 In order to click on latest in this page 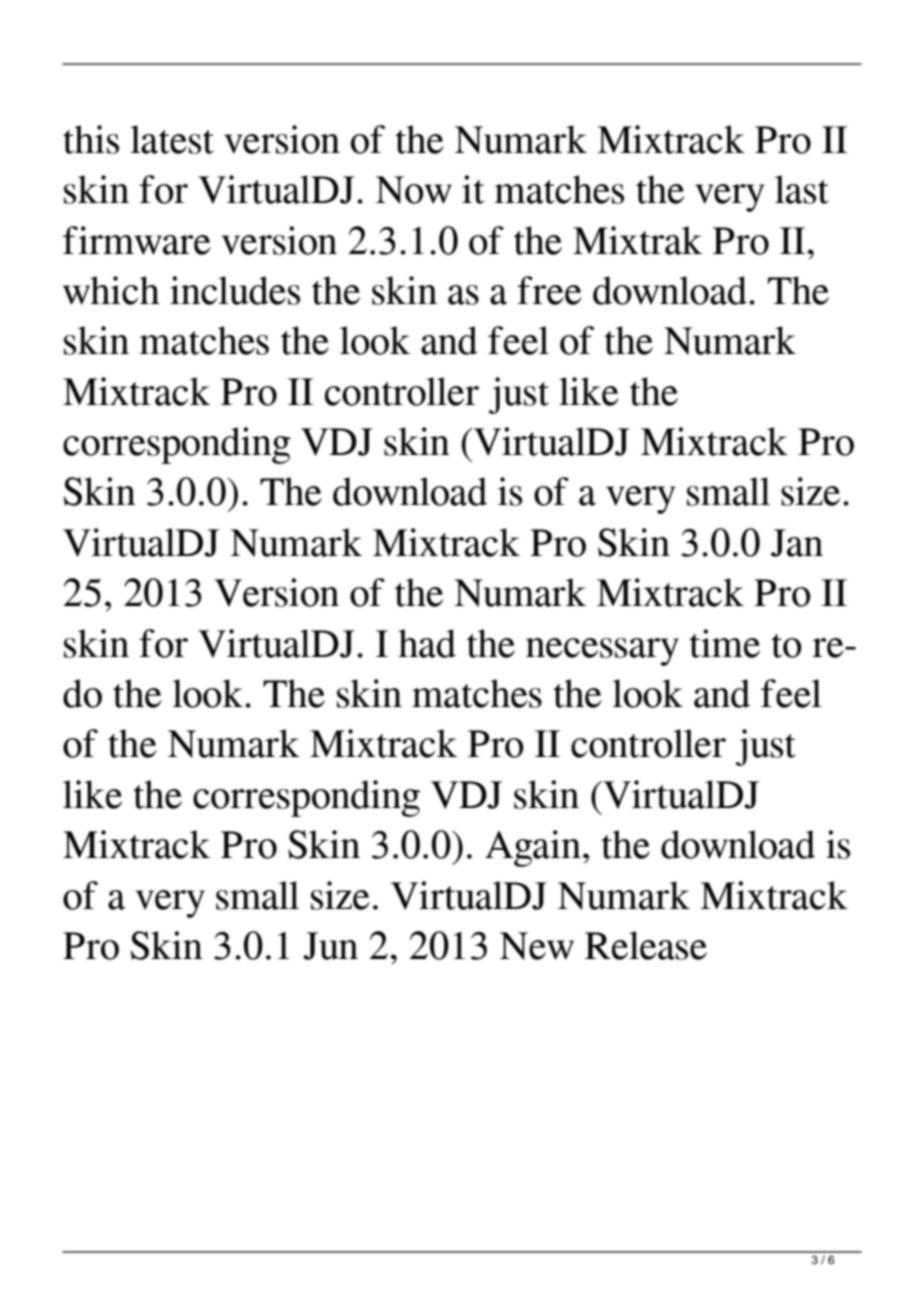, I will do `click(172, 139)`.
